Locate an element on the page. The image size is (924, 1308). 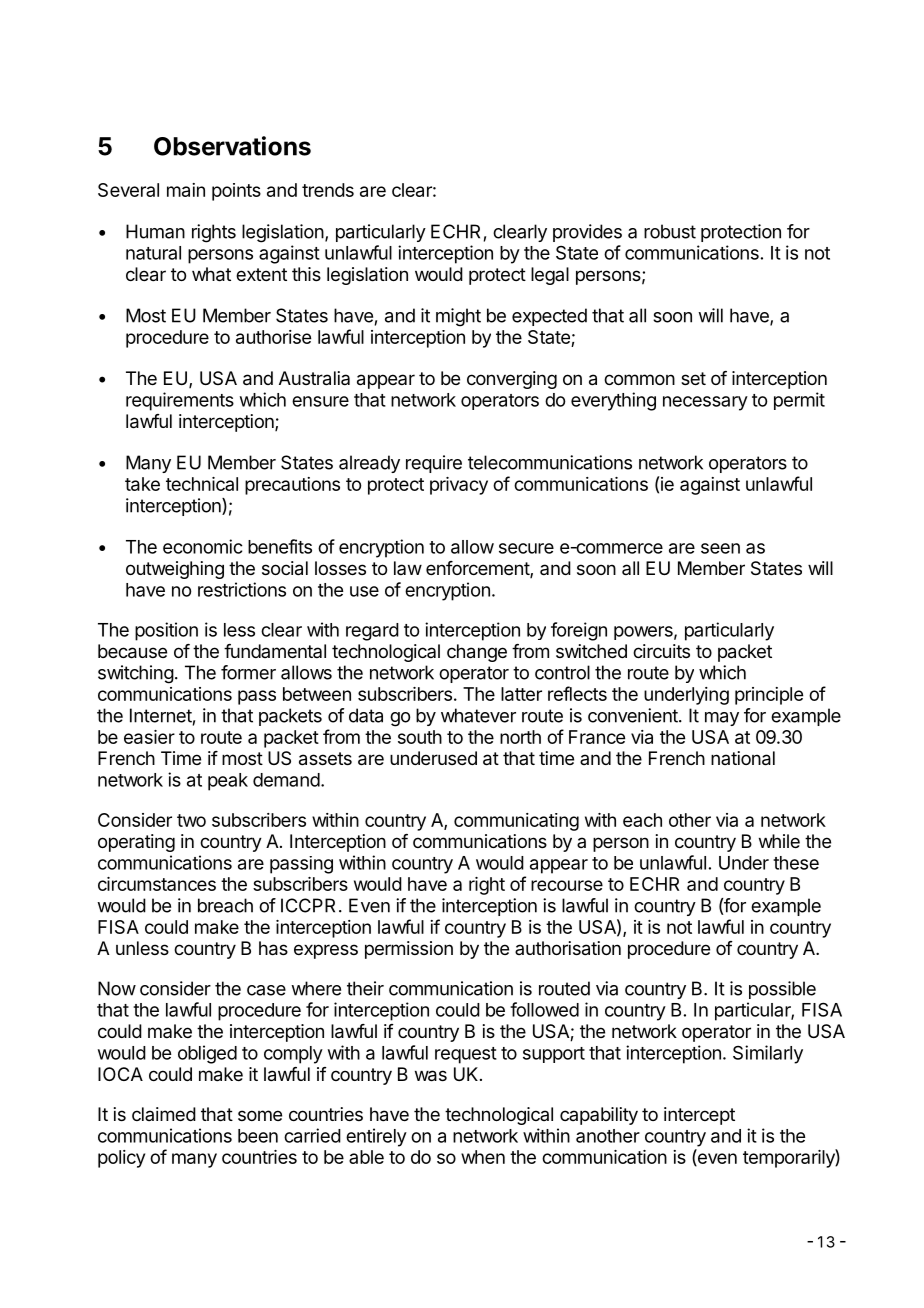
robust is located at coordinates (670, 231).
